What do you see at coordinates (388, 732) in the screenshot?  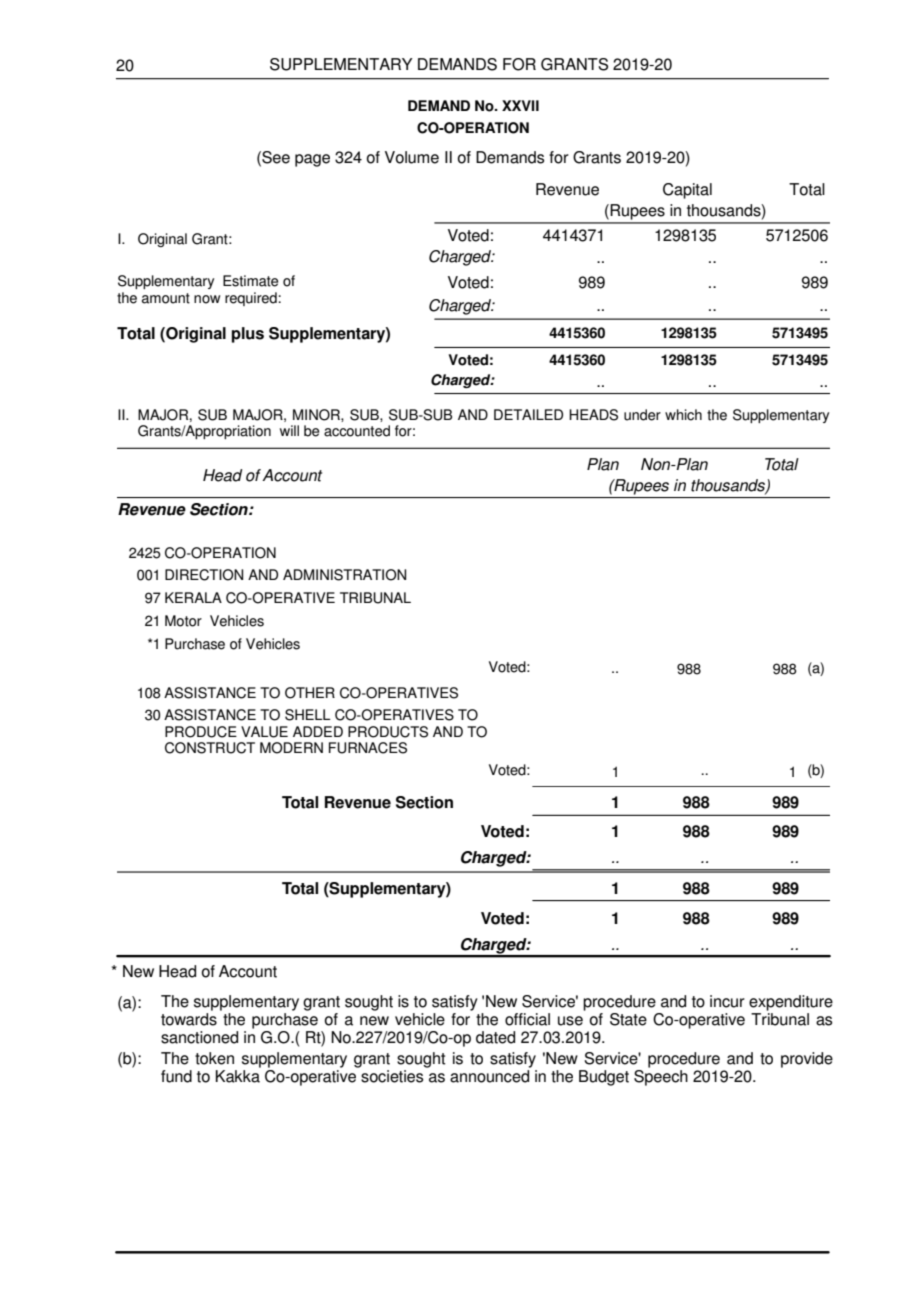 I see `PRODUCTS` at bounding box center [388, 732].
